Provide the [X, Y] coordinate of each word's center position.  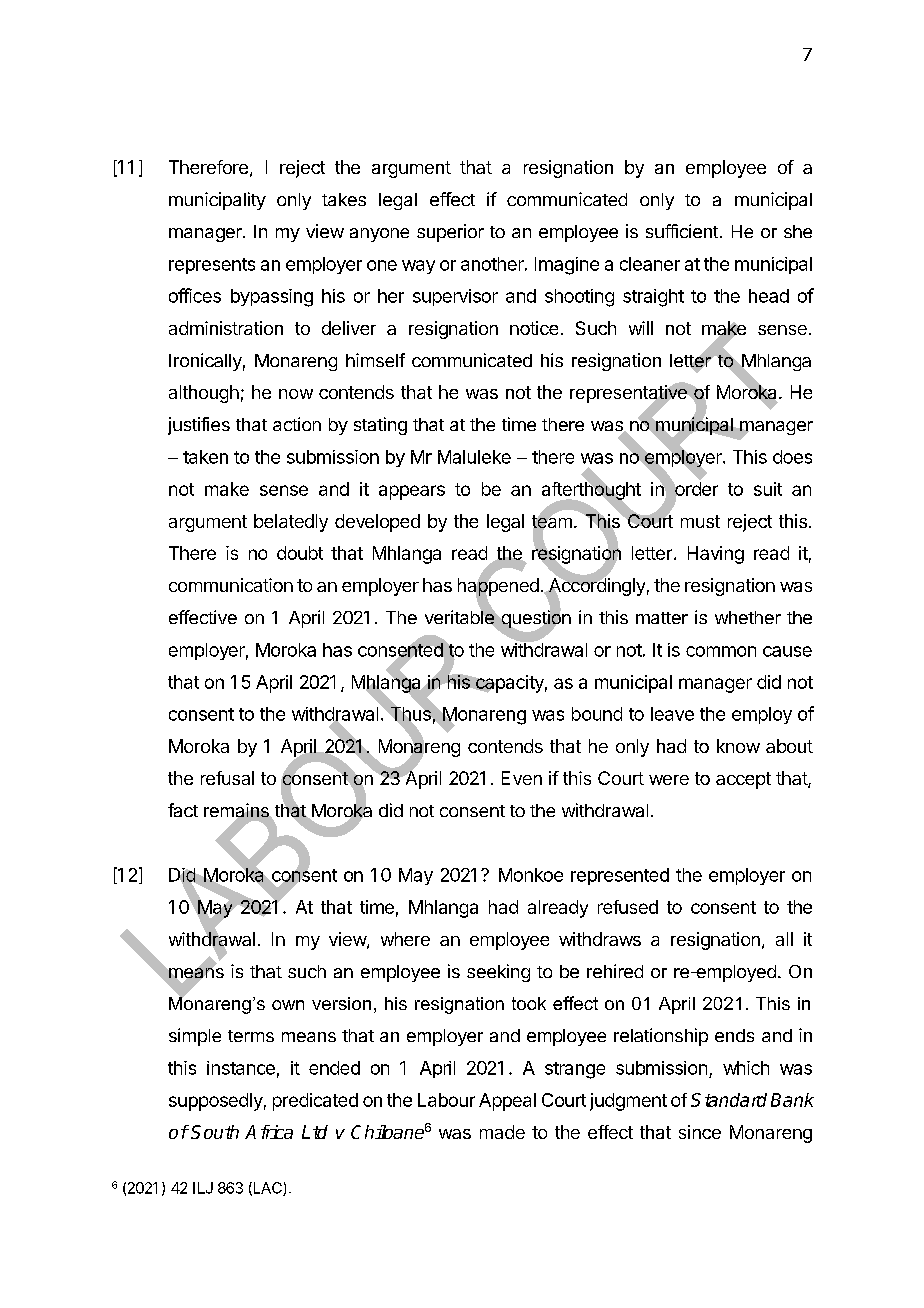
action [297, 424]
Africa [269, 1132]
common [721, 651]
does [792, 457]
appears [412, 492]
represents [212, 266]
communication [231, 585]
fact [183, 810]
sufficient [682, 231]
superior [450, 233]
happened [498, 587]
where [405, 939]
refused [628, 907]
